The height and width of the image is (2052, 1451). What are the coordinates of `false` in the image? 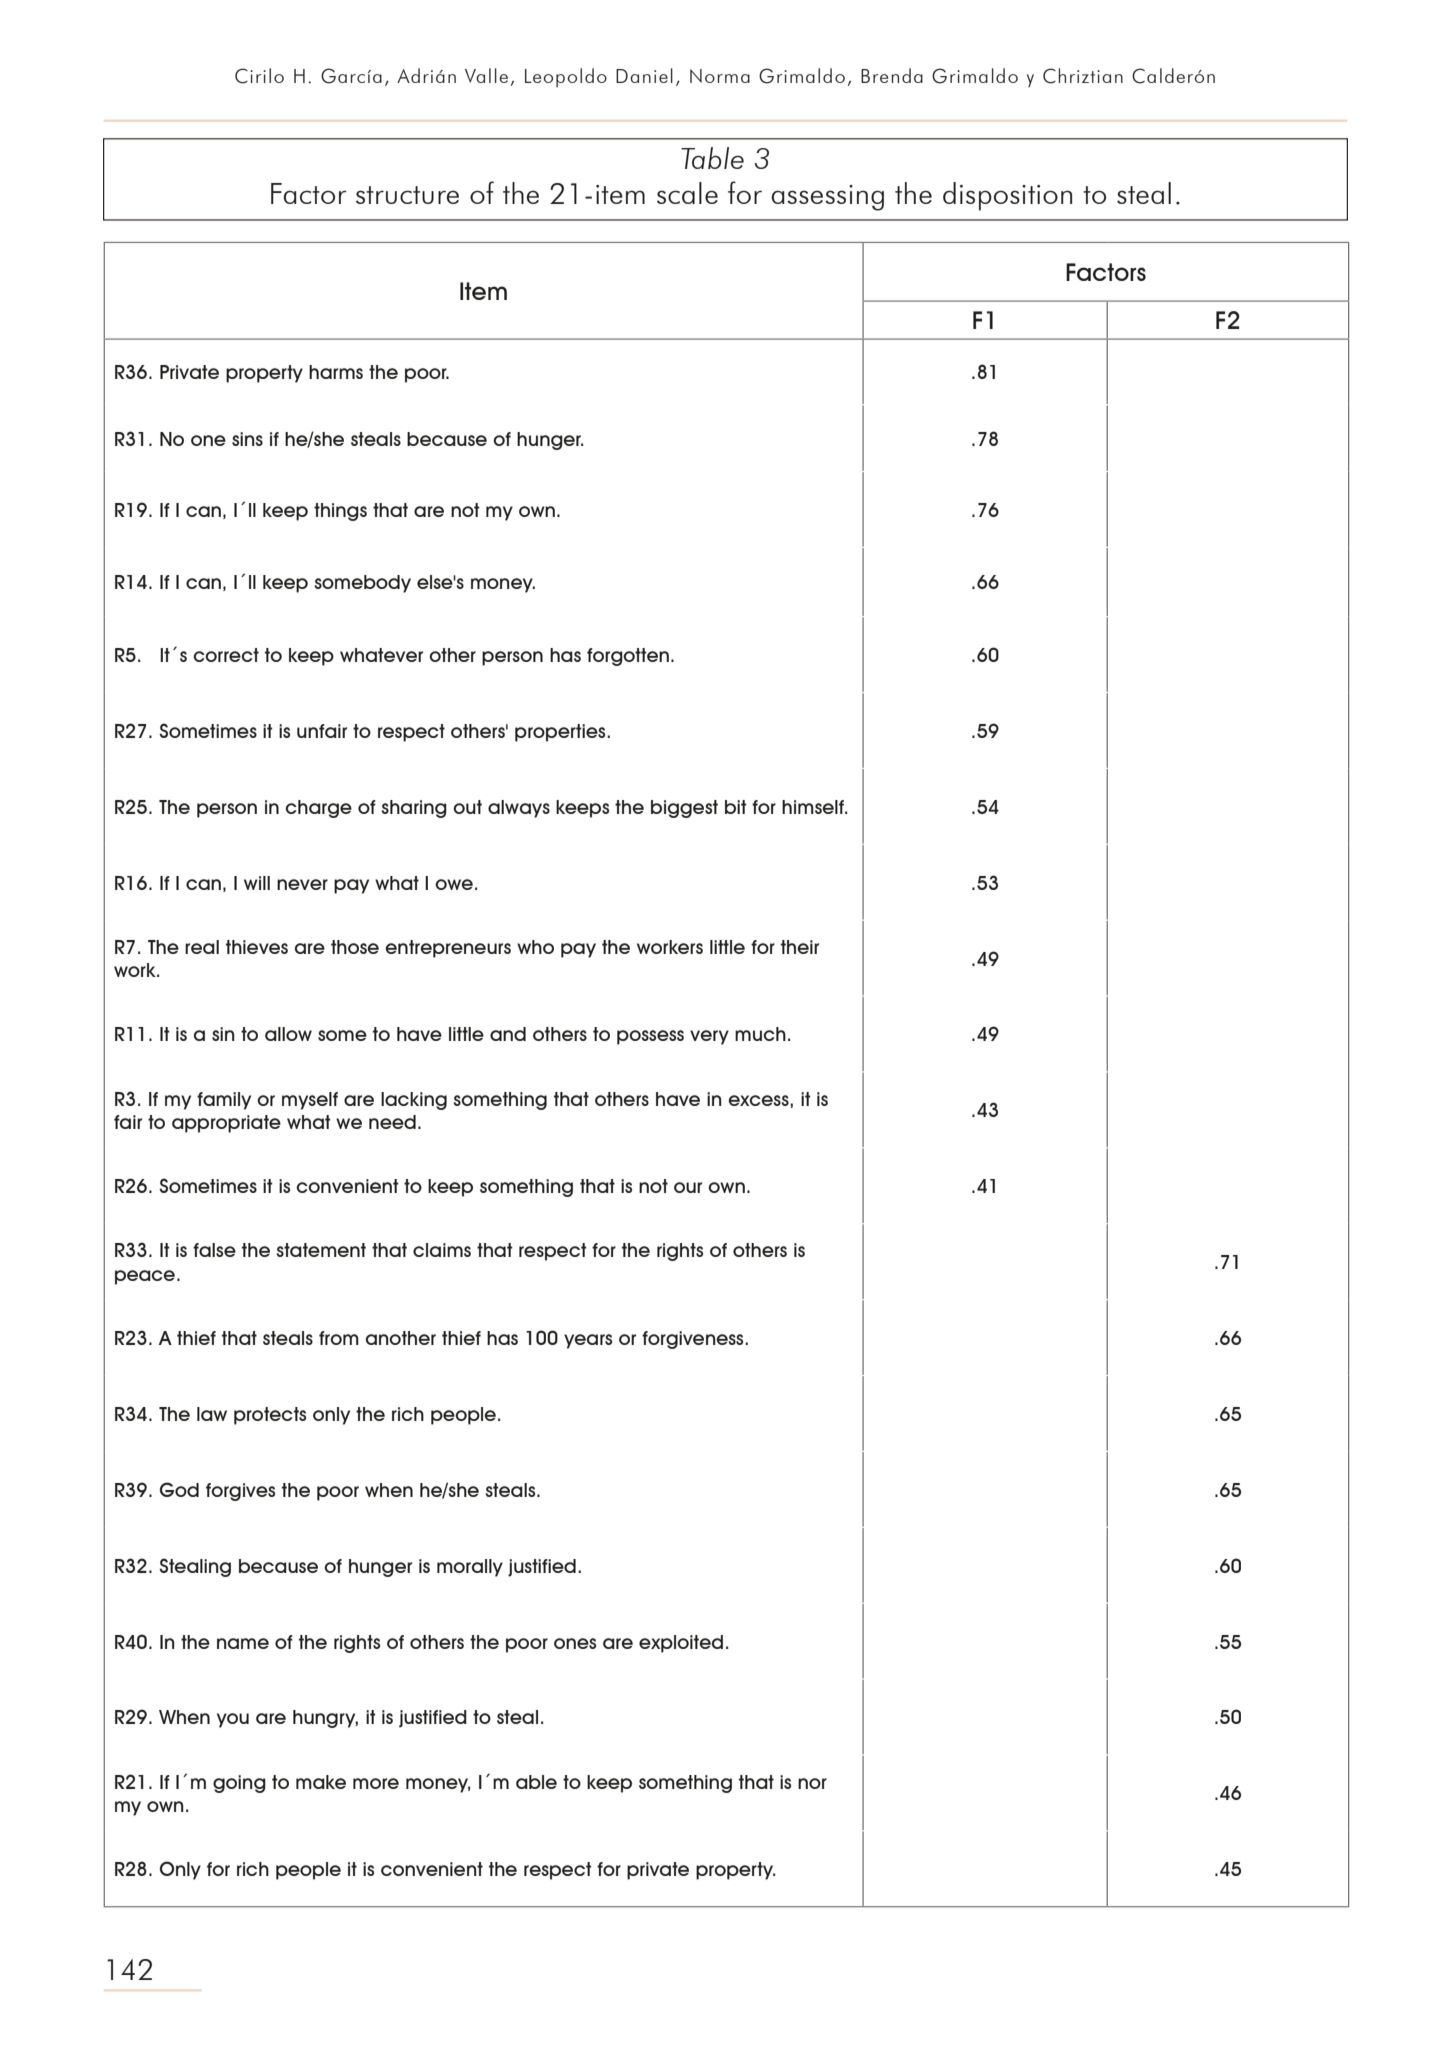 It's located at (214, 1250).
